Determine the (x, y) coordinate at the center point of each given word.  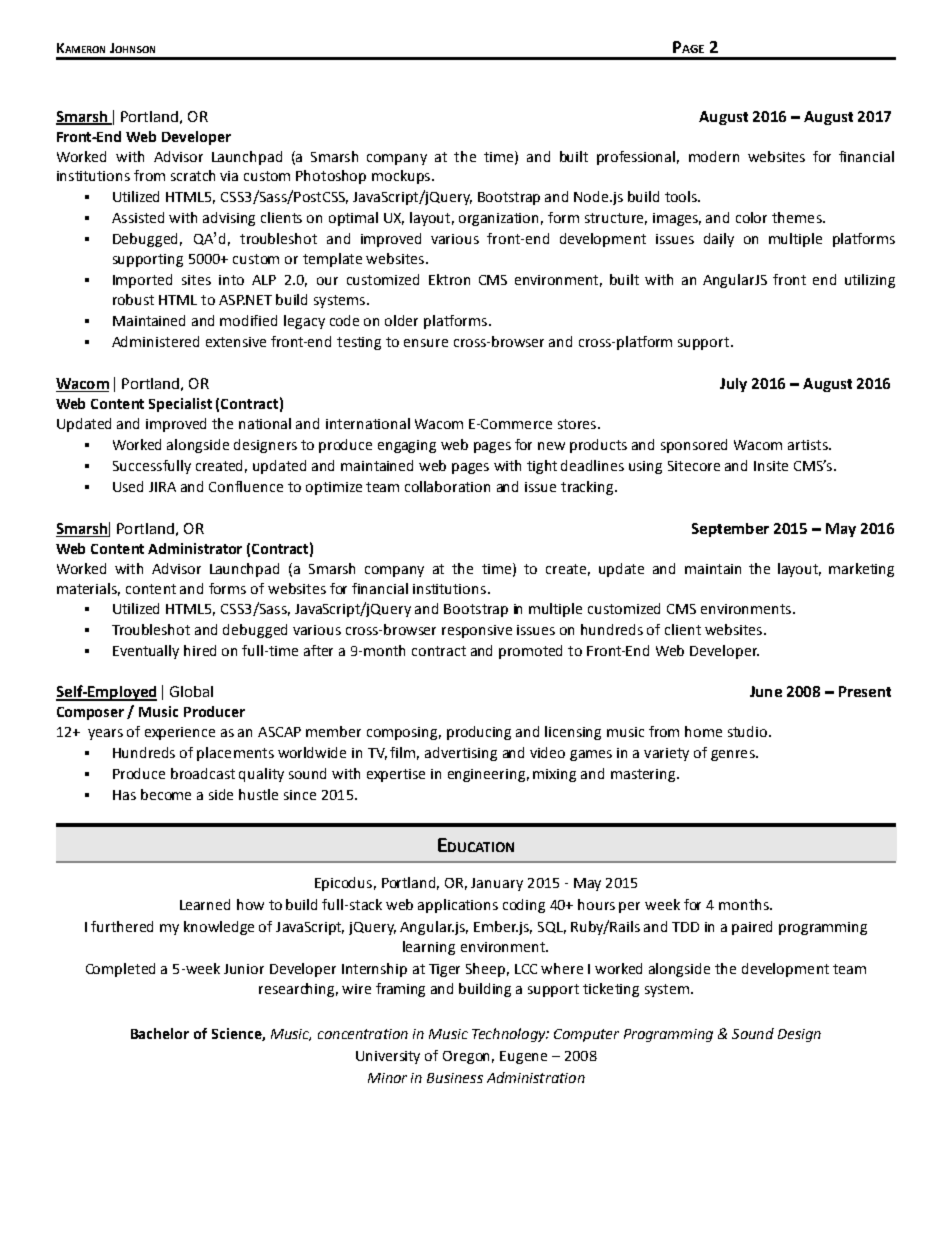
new (551, 446)
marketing (861, 570)
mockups (401, 177)
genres (734, 755)
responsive (477, 631)
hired (200, 650)
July (733, 385)
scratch (193, 175)
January (497, 884)
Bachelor (160, 1033)
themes (798, 217)
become (166, 794)
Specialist (180, 405)
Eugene (523, 1057)
